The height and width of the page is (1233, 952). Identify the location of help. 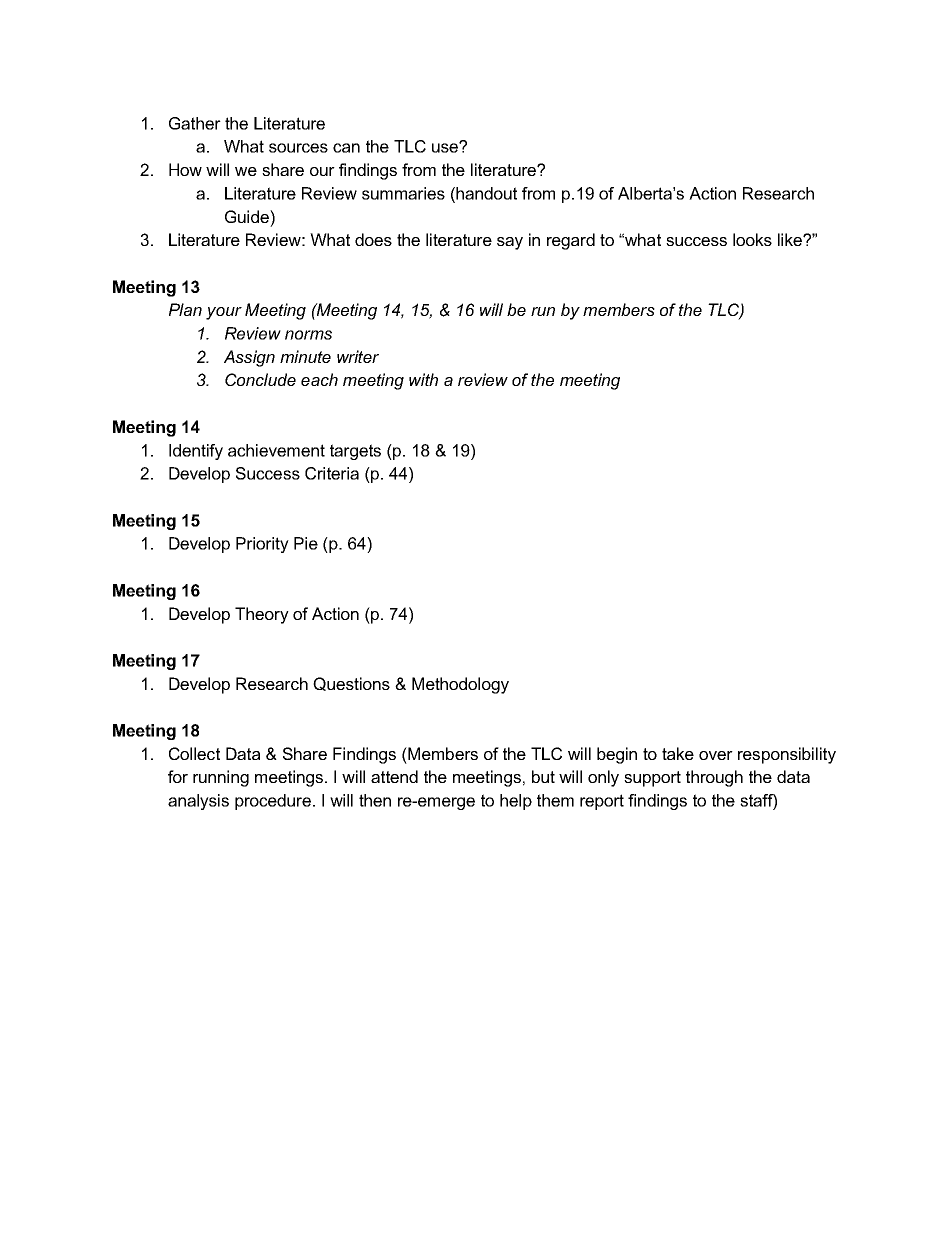
(516, 802).
